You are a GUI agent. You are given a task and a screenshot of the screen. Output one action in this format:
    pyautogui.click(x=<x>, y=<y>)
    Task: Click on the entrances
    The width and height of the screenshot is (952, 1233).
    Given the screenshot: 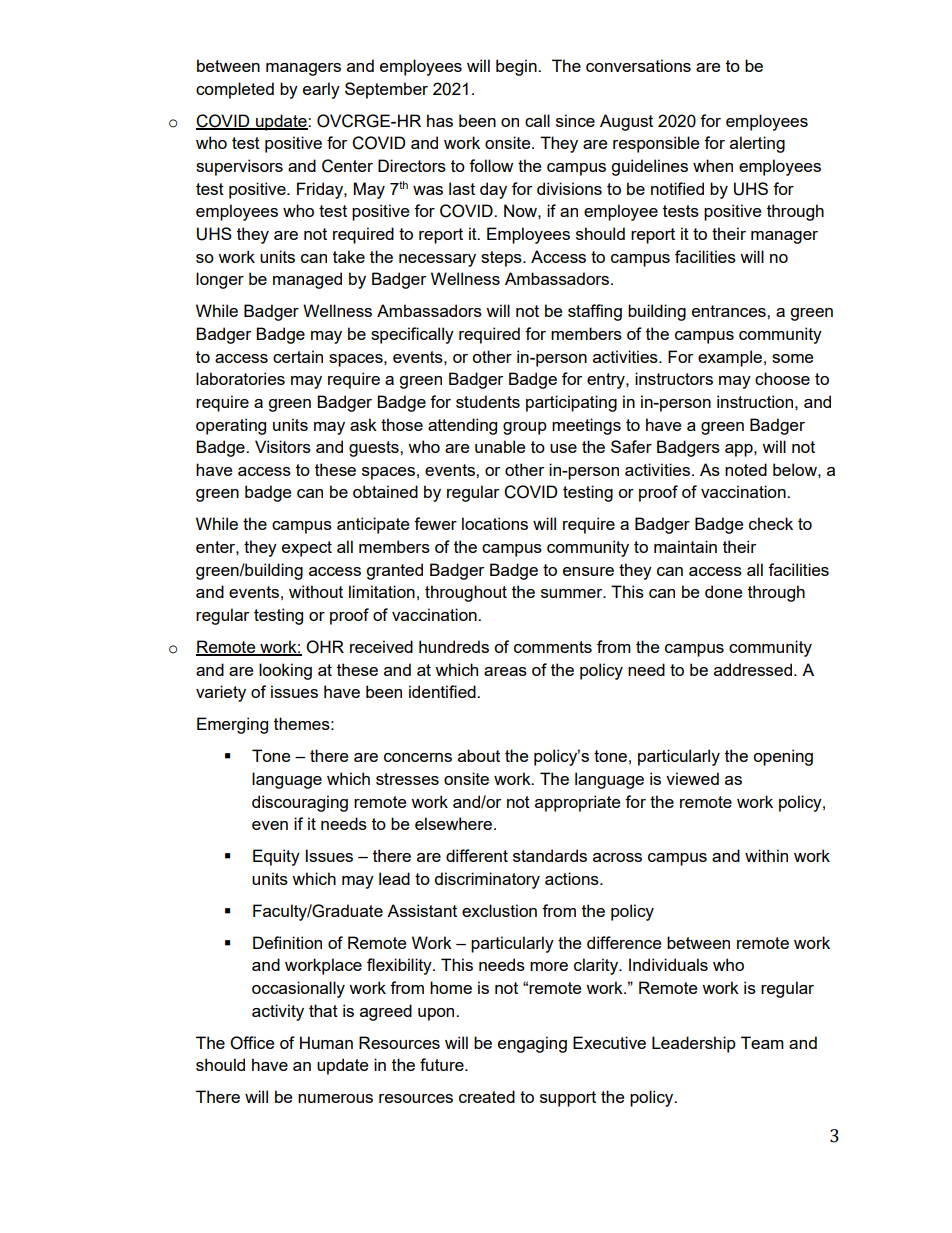 What is the action you would take?
    pyautogui.click(x=730, y=311)
